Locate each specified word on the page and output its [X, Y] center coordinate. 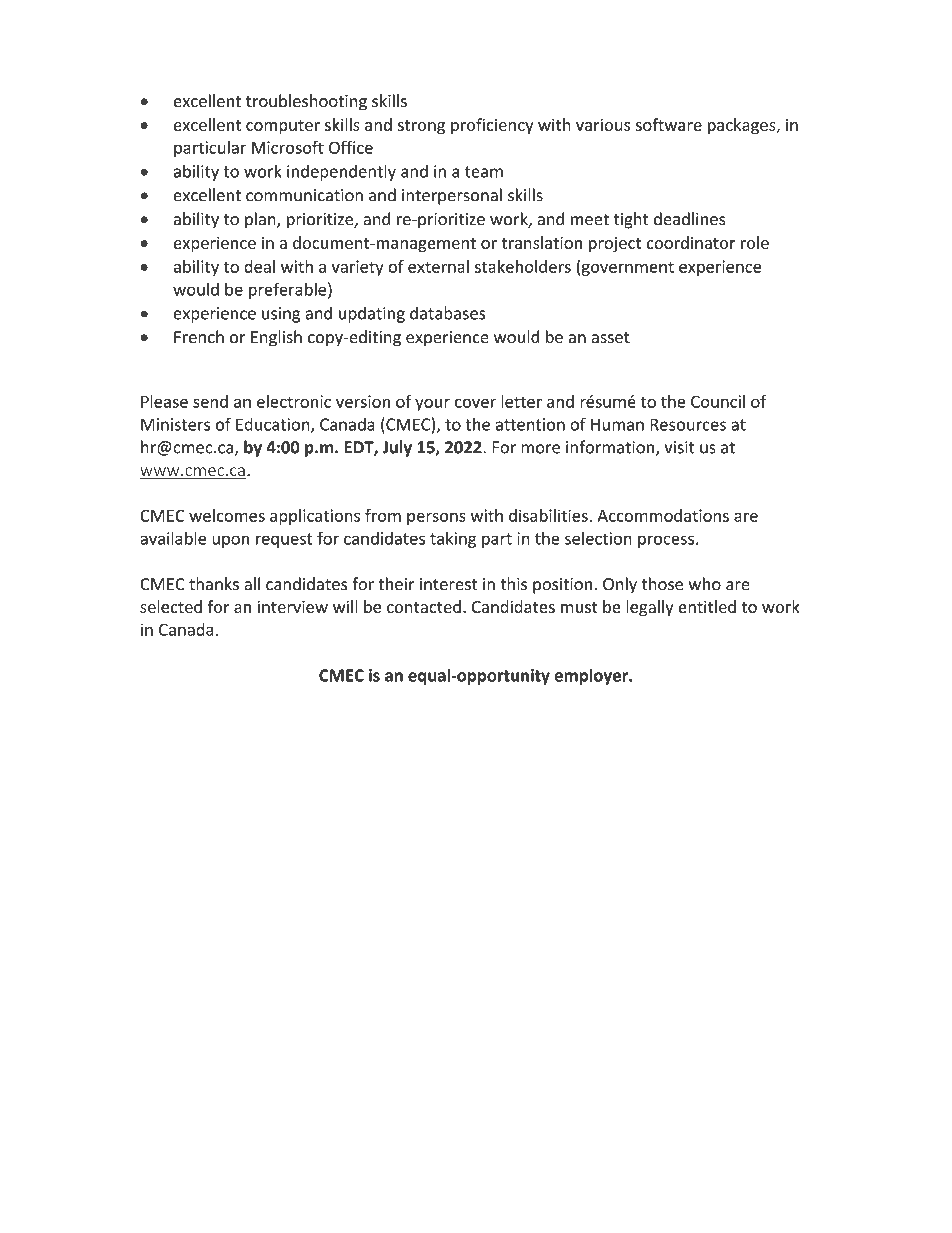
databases [448, 313]
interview [293, 606]
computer [283, 127]
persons [436, 519]
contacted [424, 606]
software [669, 124]
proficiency [492, 126]
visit [680, 447]
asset [610, 338]
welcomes [227, 515]
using [281, 315]
